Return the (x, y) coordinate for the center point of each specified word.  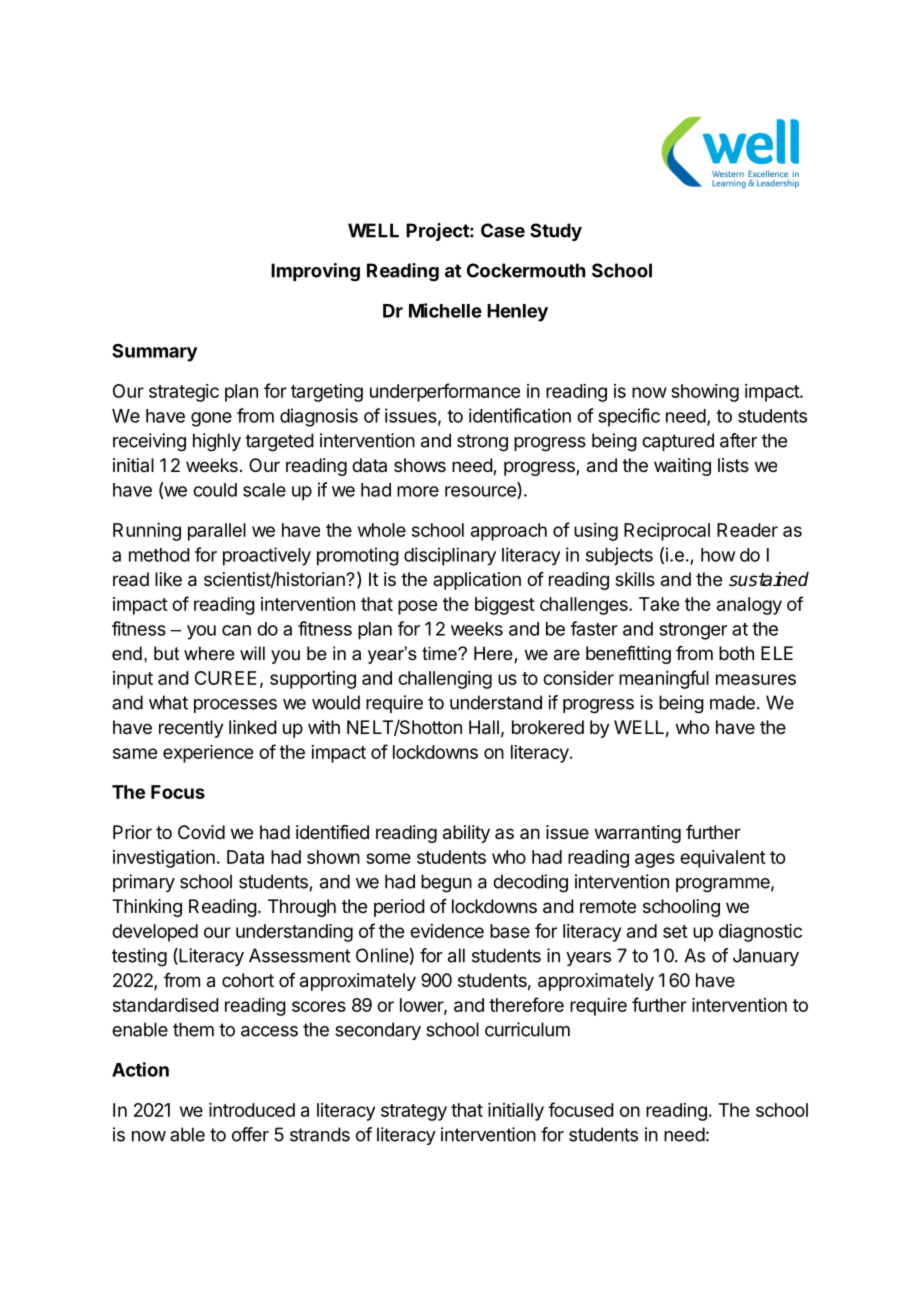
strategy (414, 1112)
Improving (315, 272)
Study (556, 232)
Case (503, 230)
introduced (252, 1110)
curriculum (527, 1029)
